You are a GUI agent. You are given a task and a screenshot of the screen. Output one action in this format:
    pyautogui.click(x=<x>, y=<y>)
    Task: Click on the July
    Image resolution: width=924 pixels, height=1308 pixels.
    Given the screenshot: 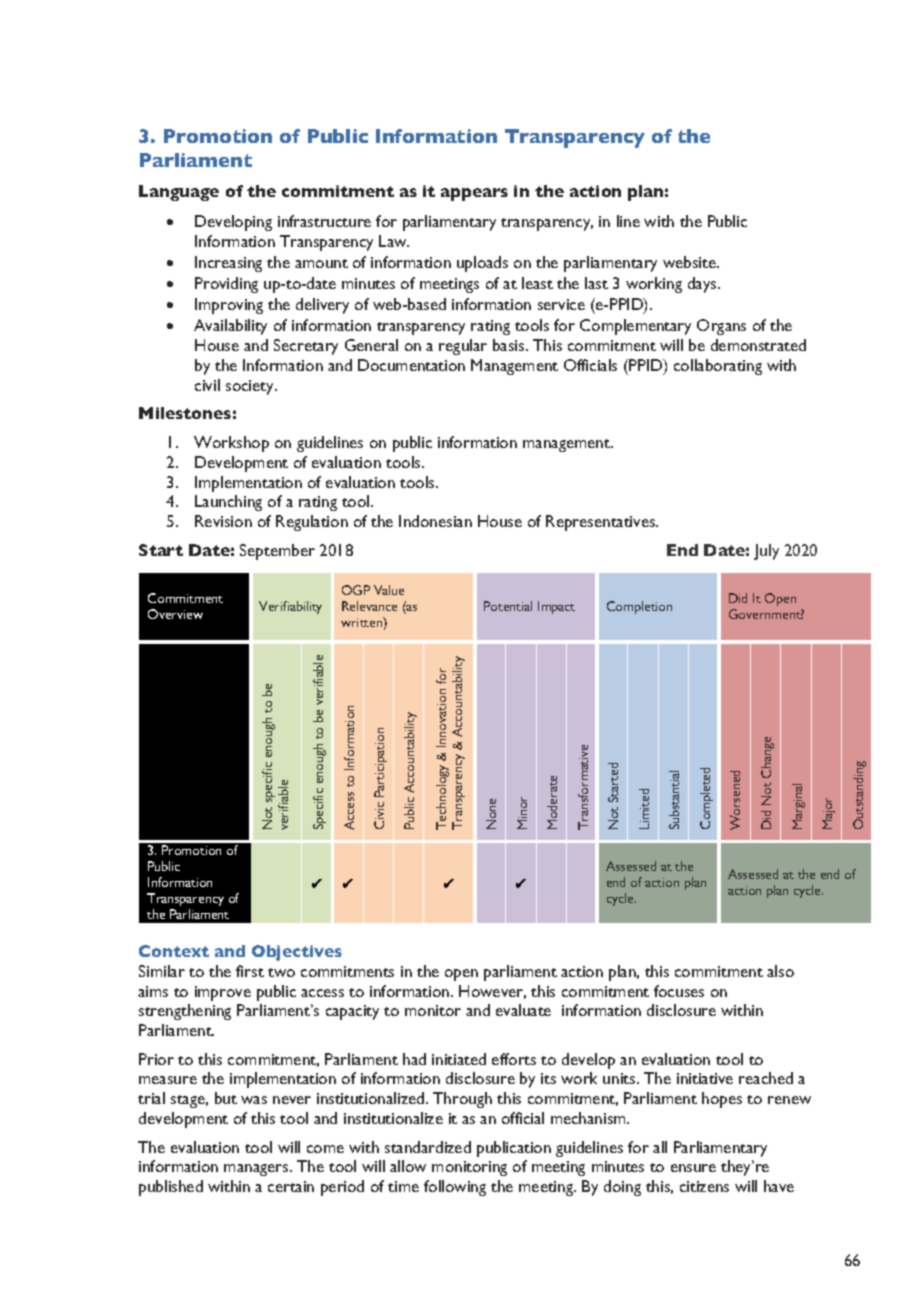 What is the action you would take?
    pyautogui.click(x=766, y=552)
